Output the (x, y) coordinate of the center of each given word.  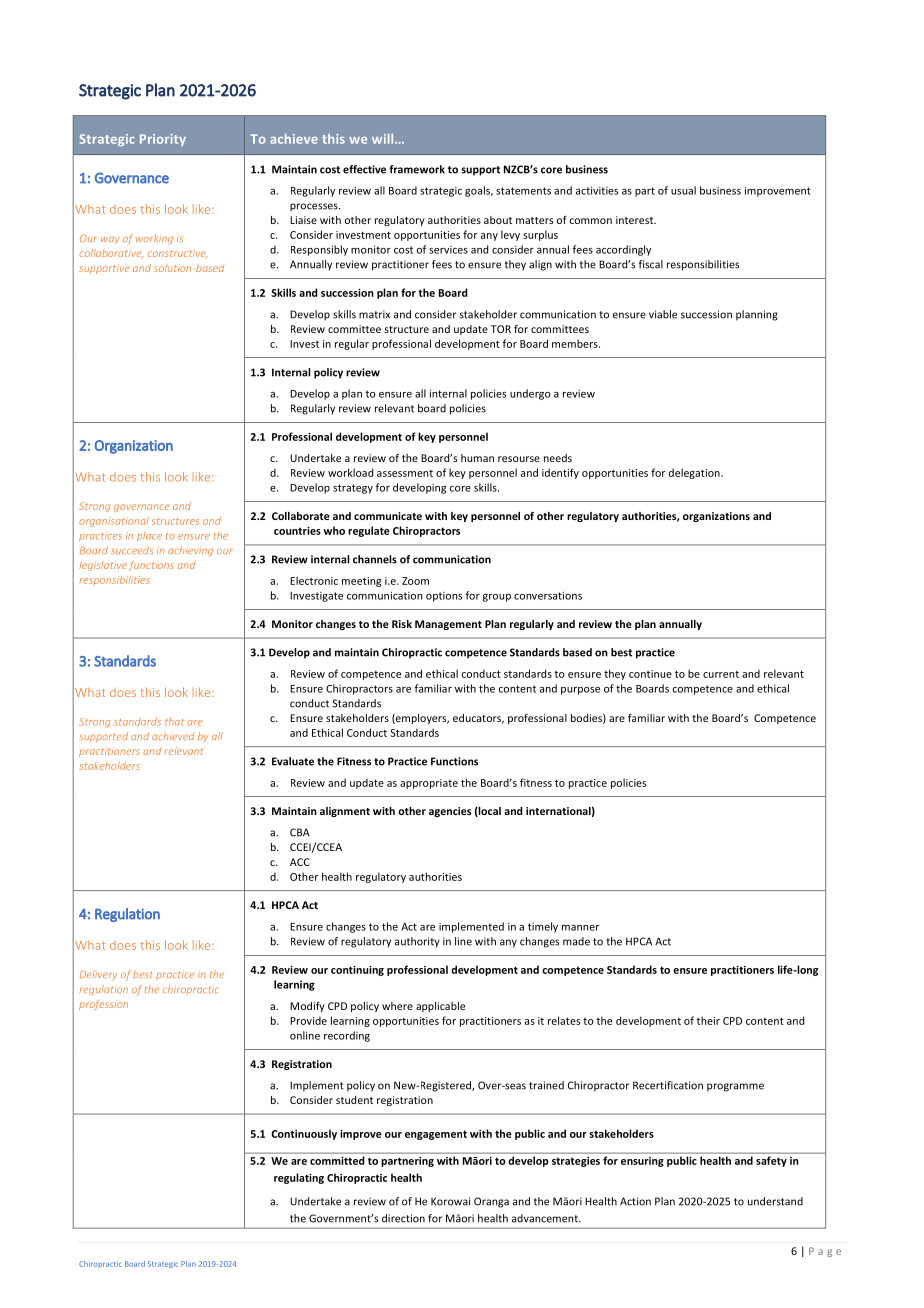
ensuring (642, 1162)
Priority (163, 140)
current (721, 674)
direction (403, 1218)
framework (417, 169)
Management (448, 625)
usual (683, 190)
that (174, 721)
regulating (299, 1178)
